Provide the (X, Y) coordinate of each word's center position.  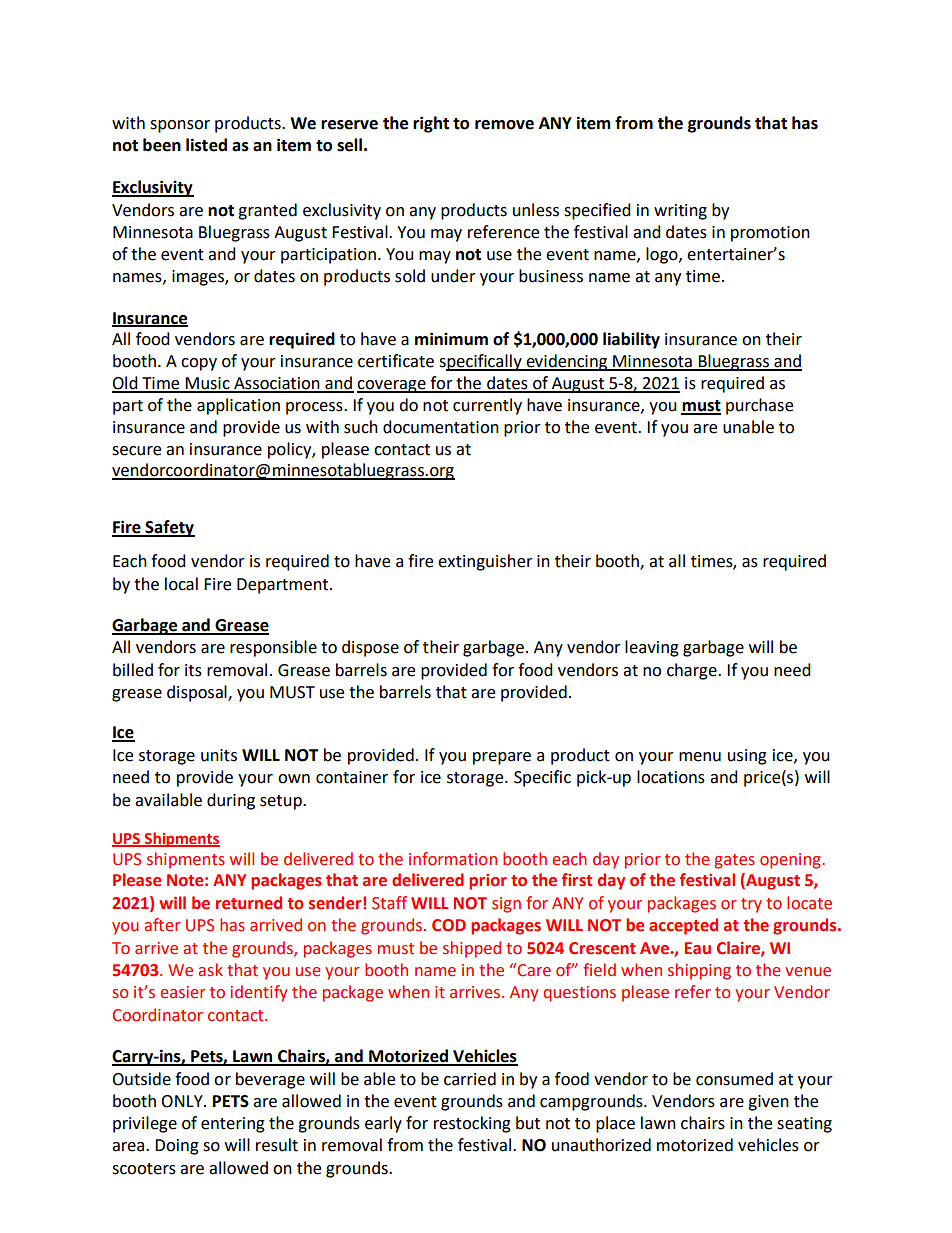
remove (504, 125)
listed (206, 145)
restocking (472, 1124)
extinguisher (485, 562)
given (768, 1103)
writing (680, 212)
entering (233, 1125)
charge (693, 671)
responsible (273, 648)
